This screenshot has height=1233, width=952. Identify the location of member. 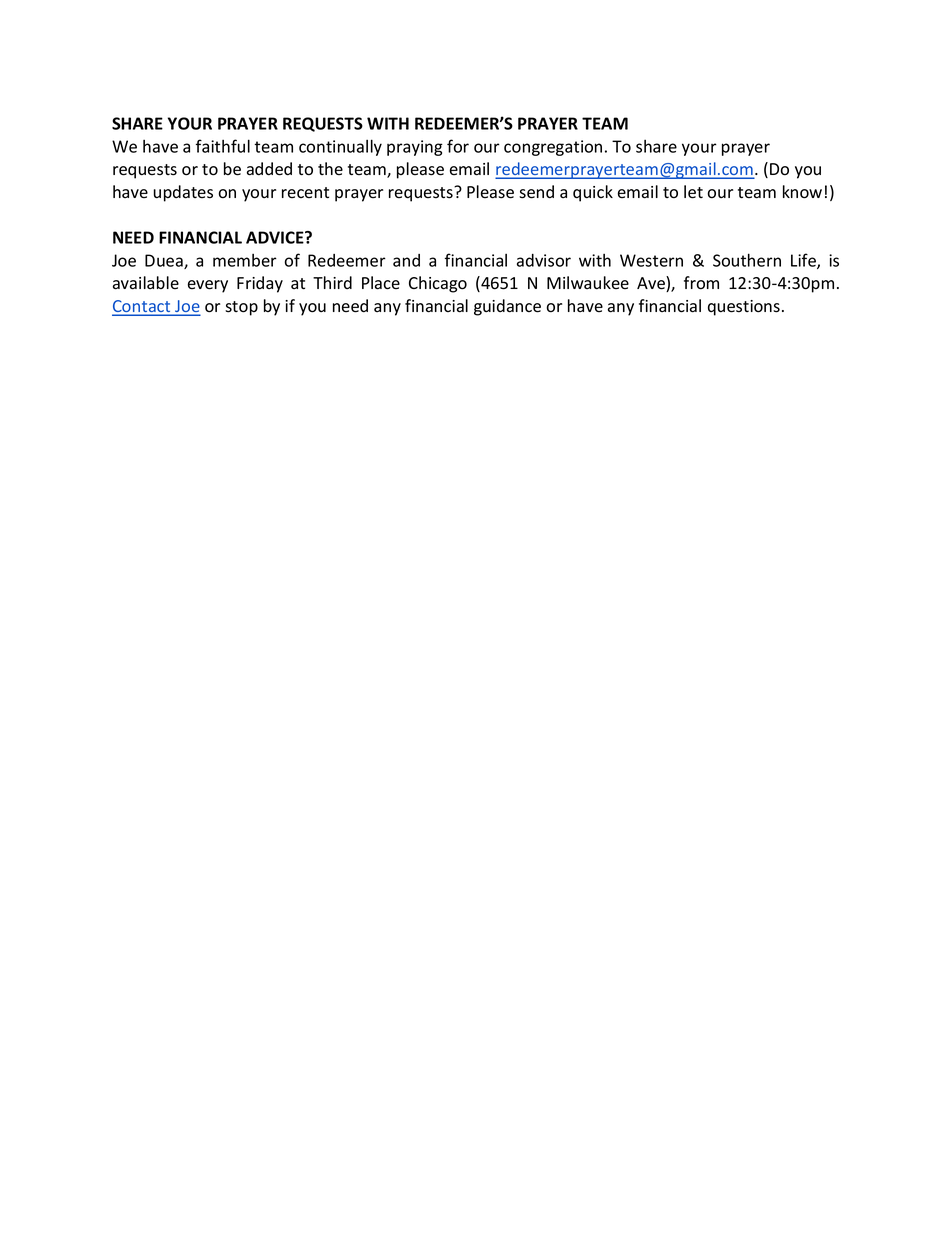
(245, 260).
